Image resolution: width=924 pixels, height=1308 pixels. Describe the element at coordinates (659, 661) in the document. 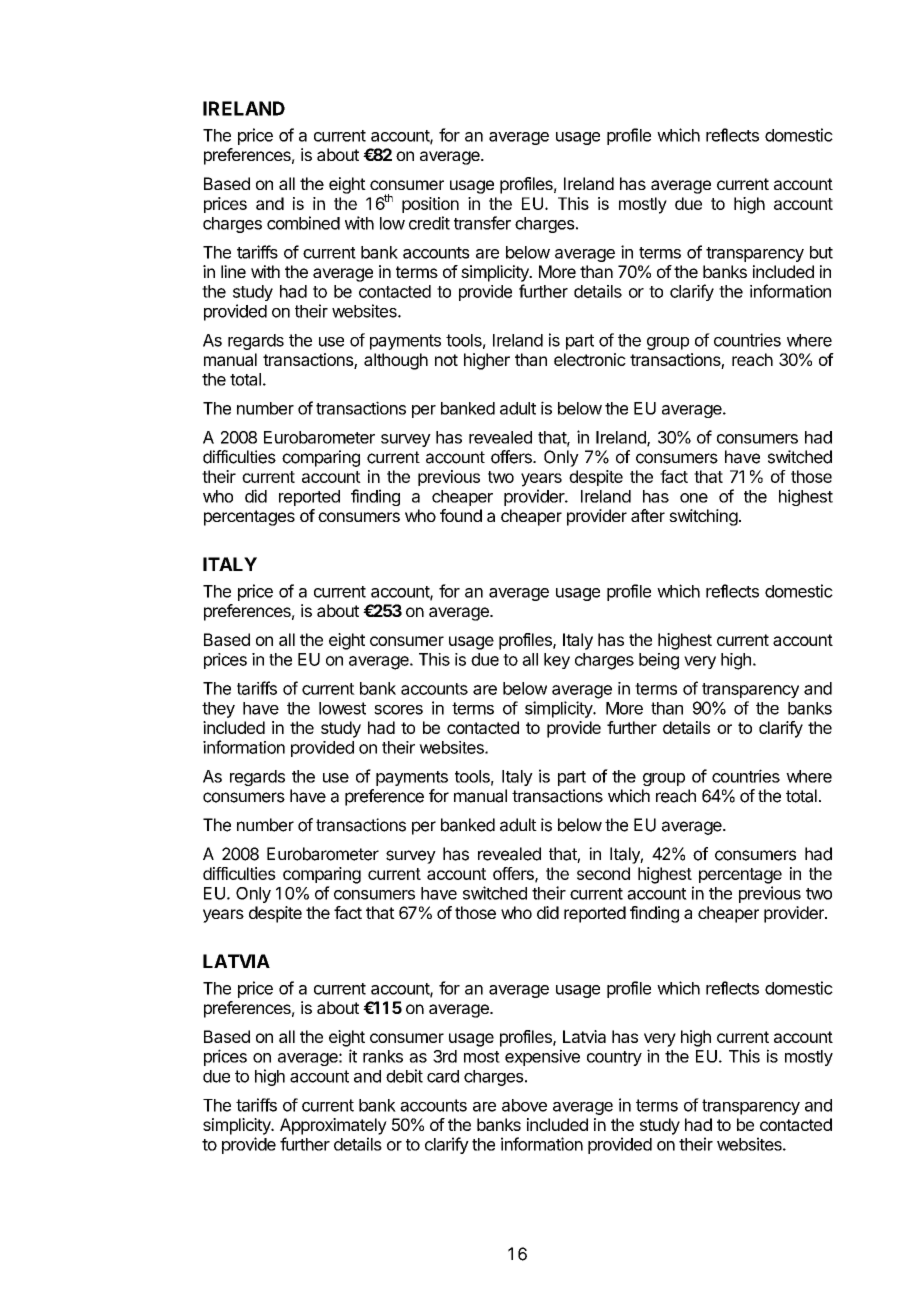

I see `being` at that location.
